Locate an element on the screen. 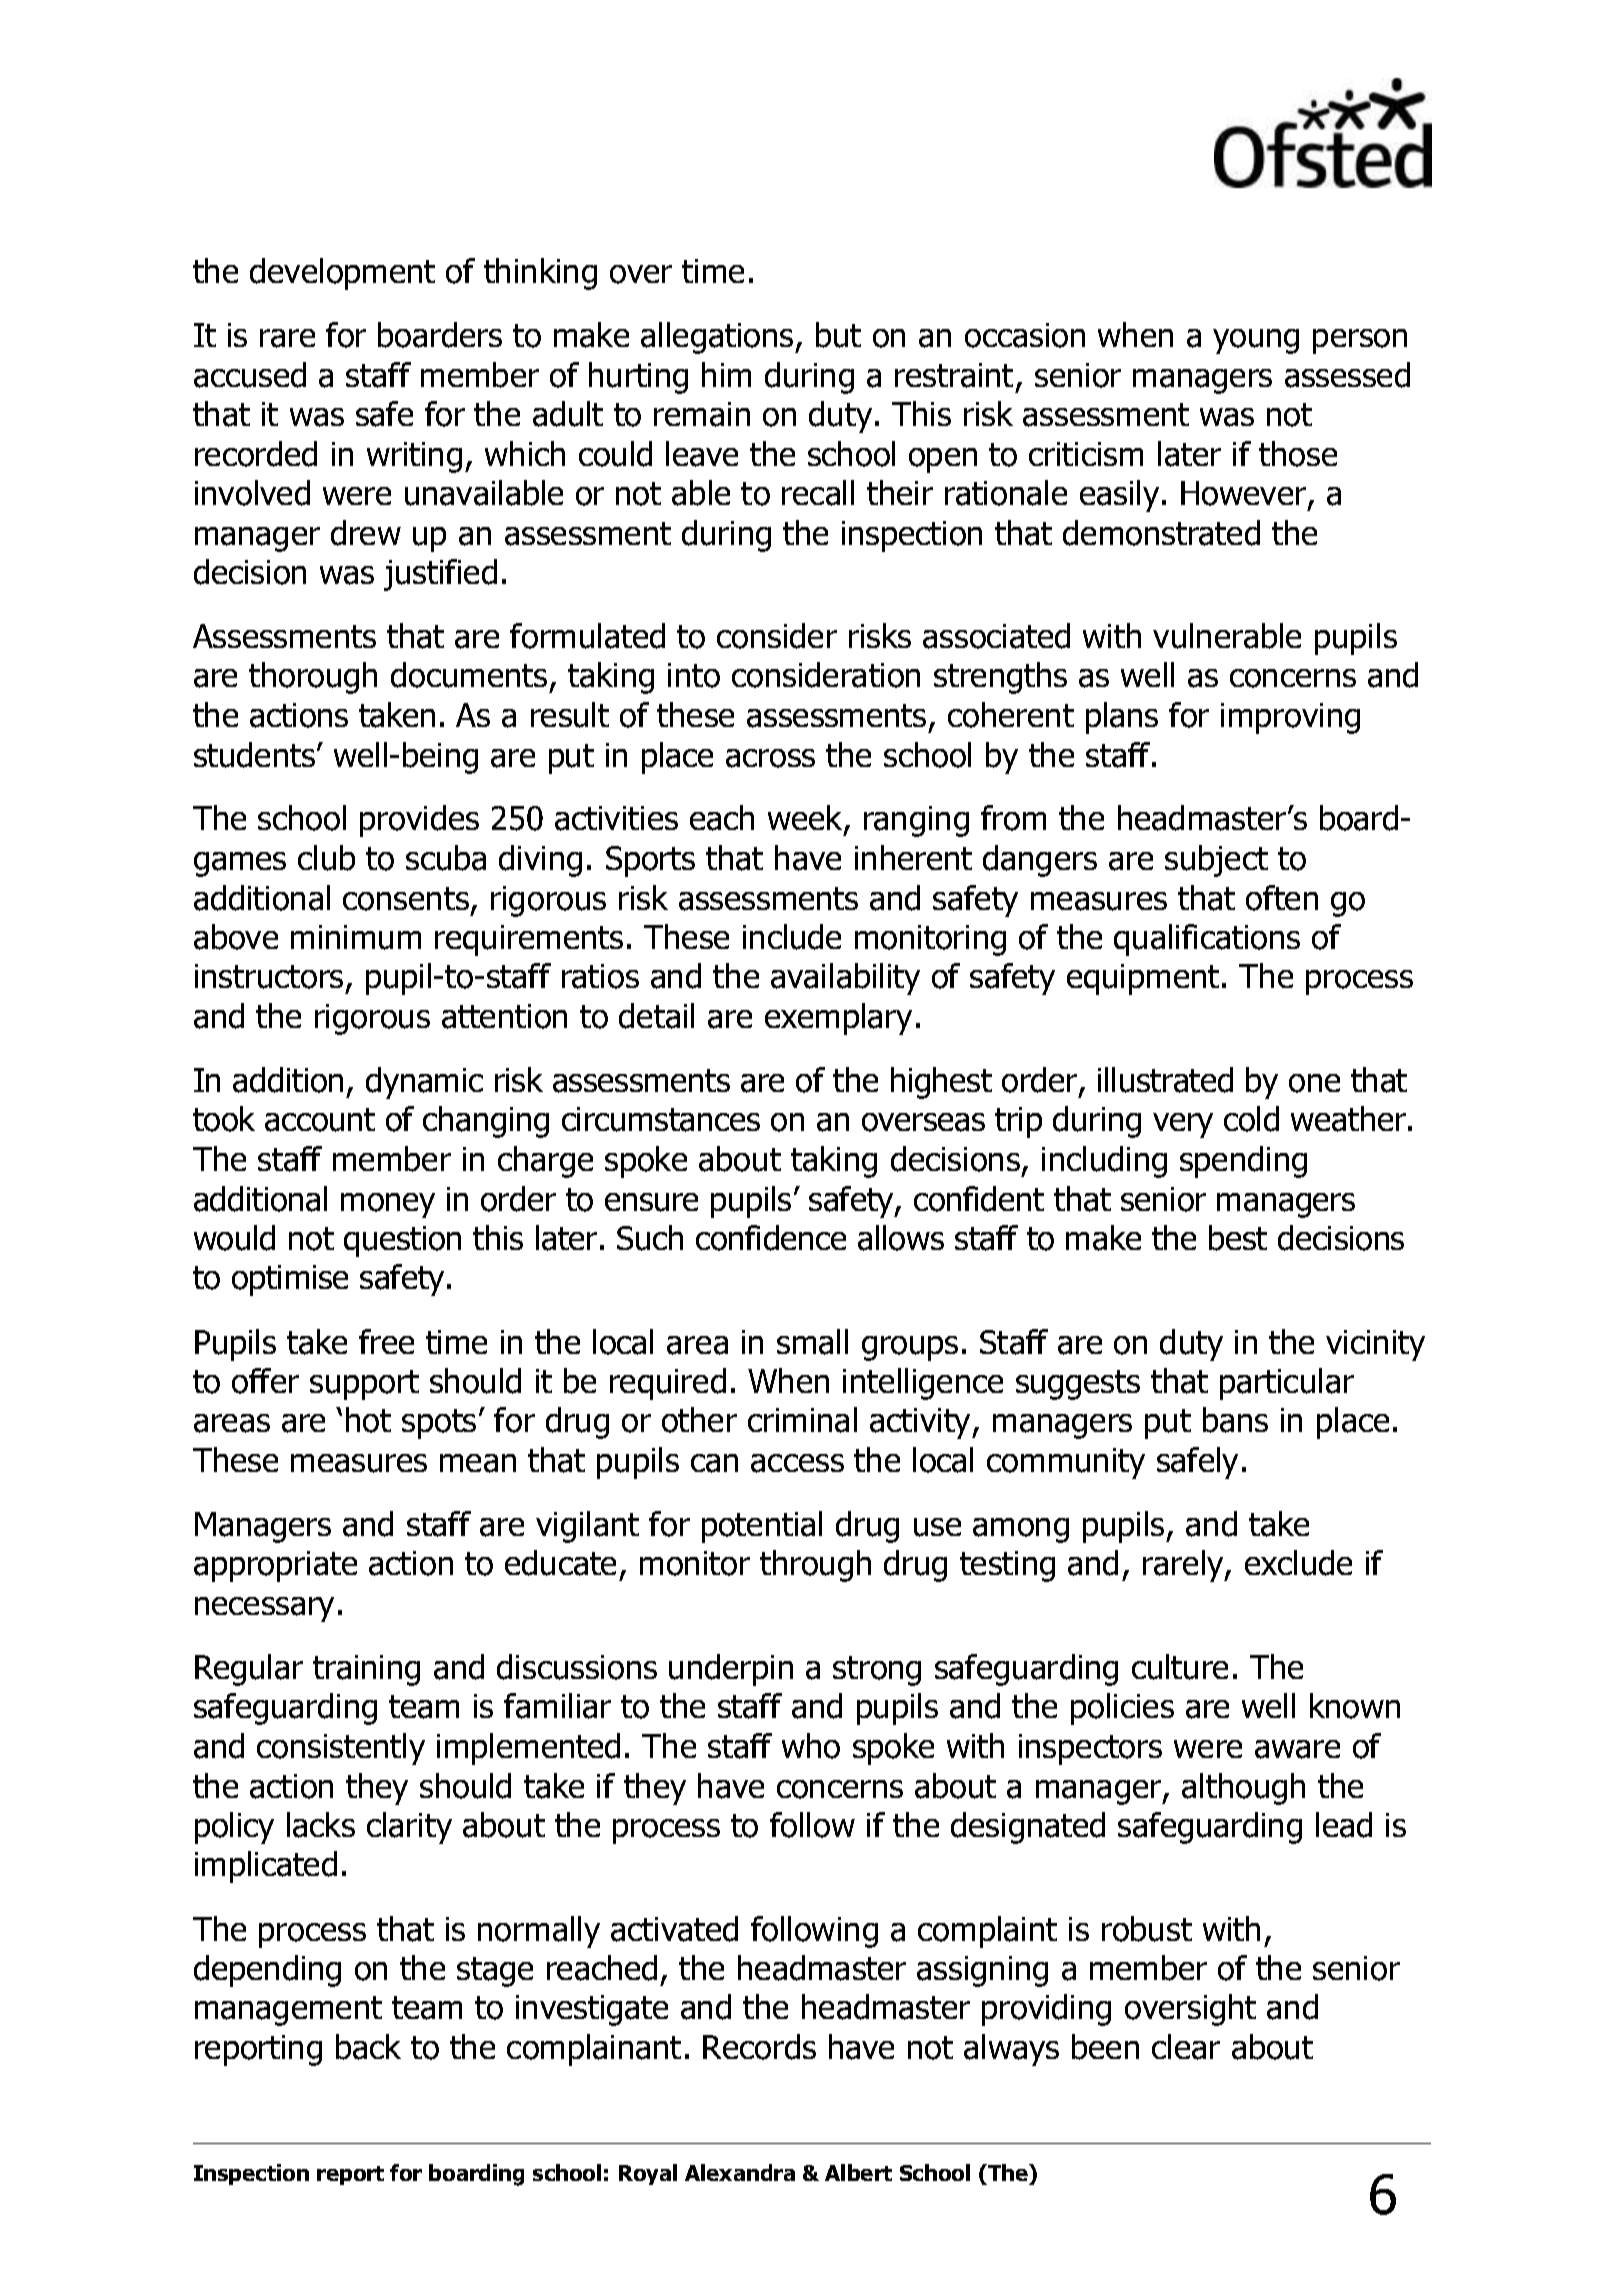  training is located at coordinates (366, 1670).
